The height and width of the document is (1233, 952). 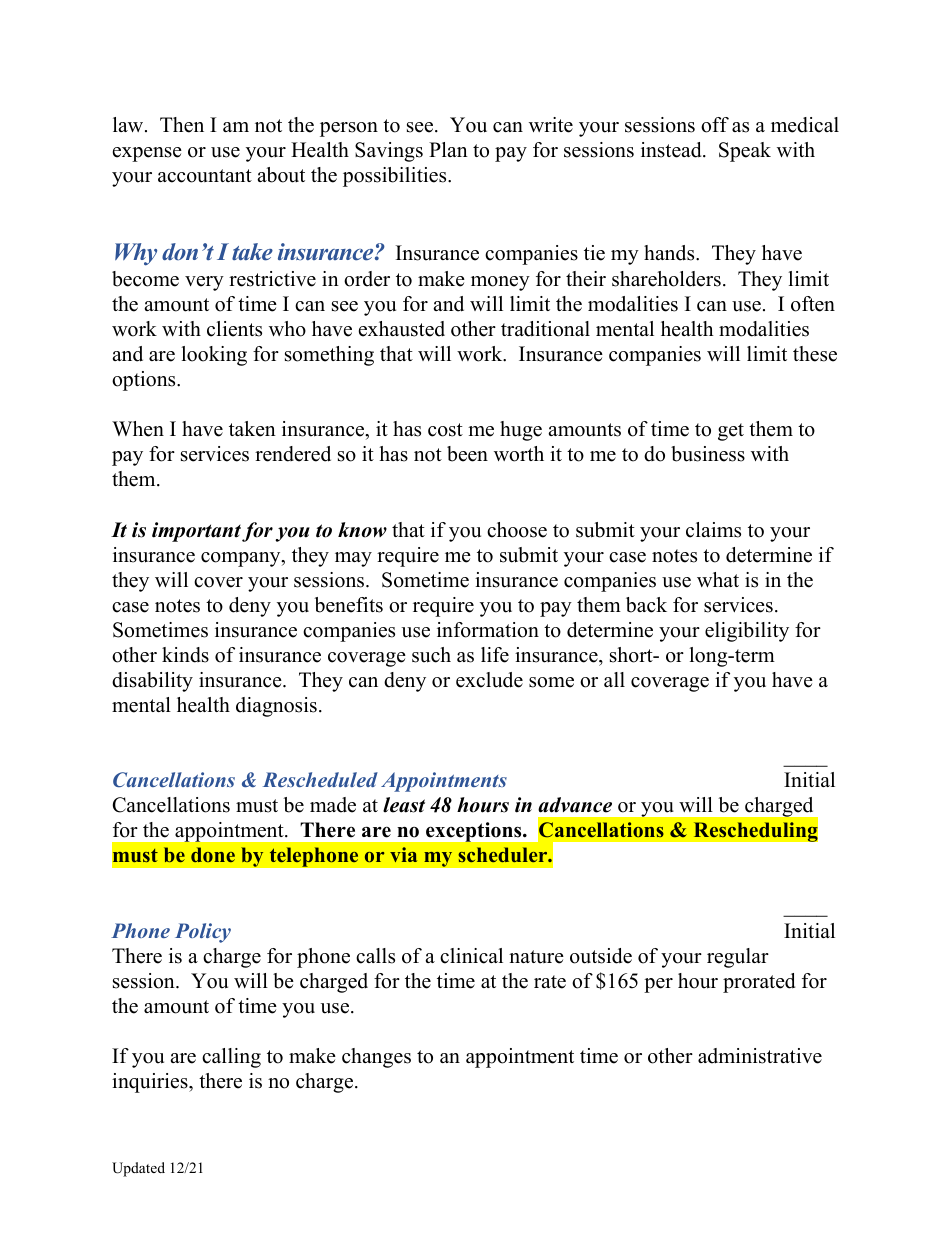 What do you see at coordinates (448, 149) in the document?
I see `Plan` at bounding box center [448, 149].
